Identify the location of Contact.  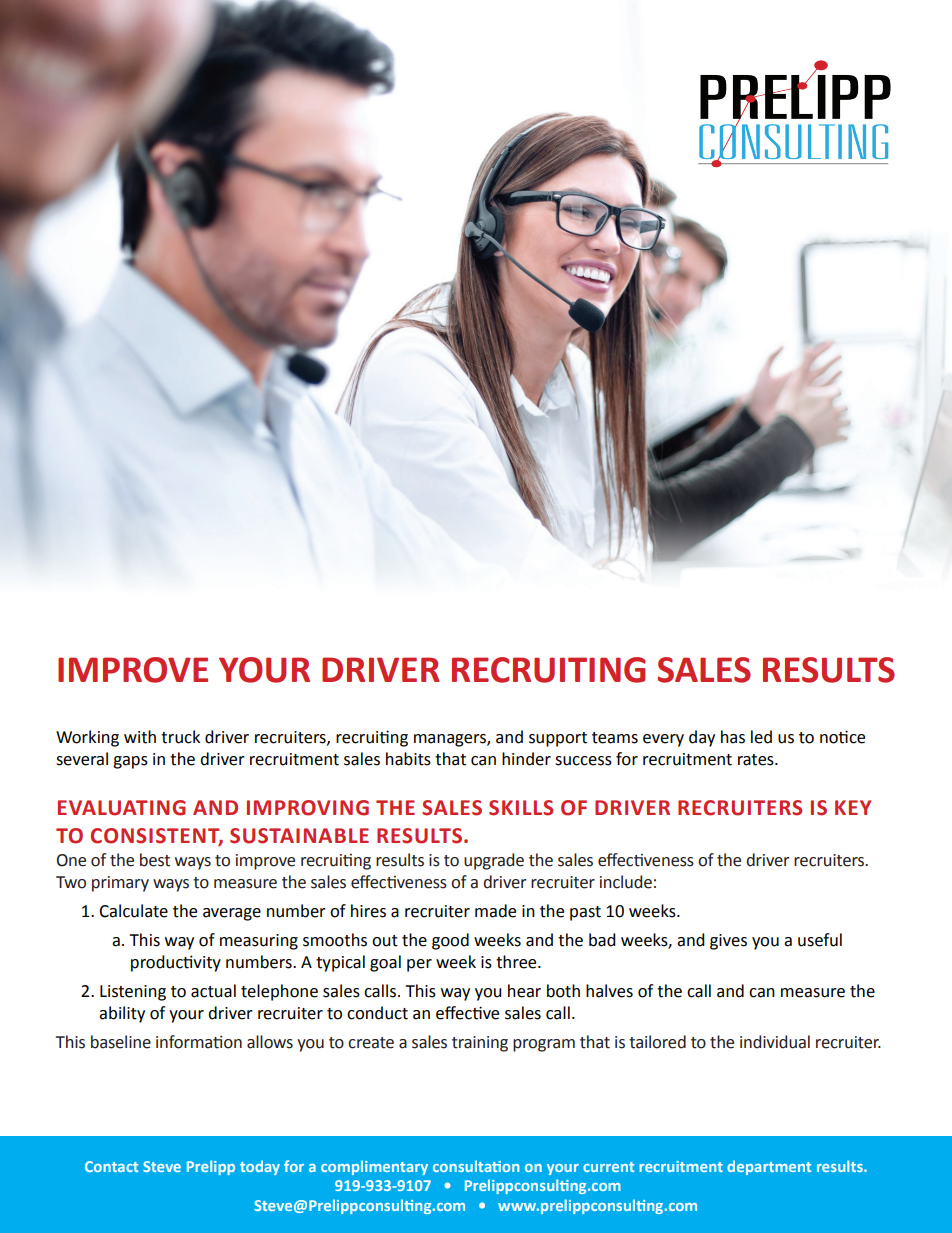
(111, 1166).
